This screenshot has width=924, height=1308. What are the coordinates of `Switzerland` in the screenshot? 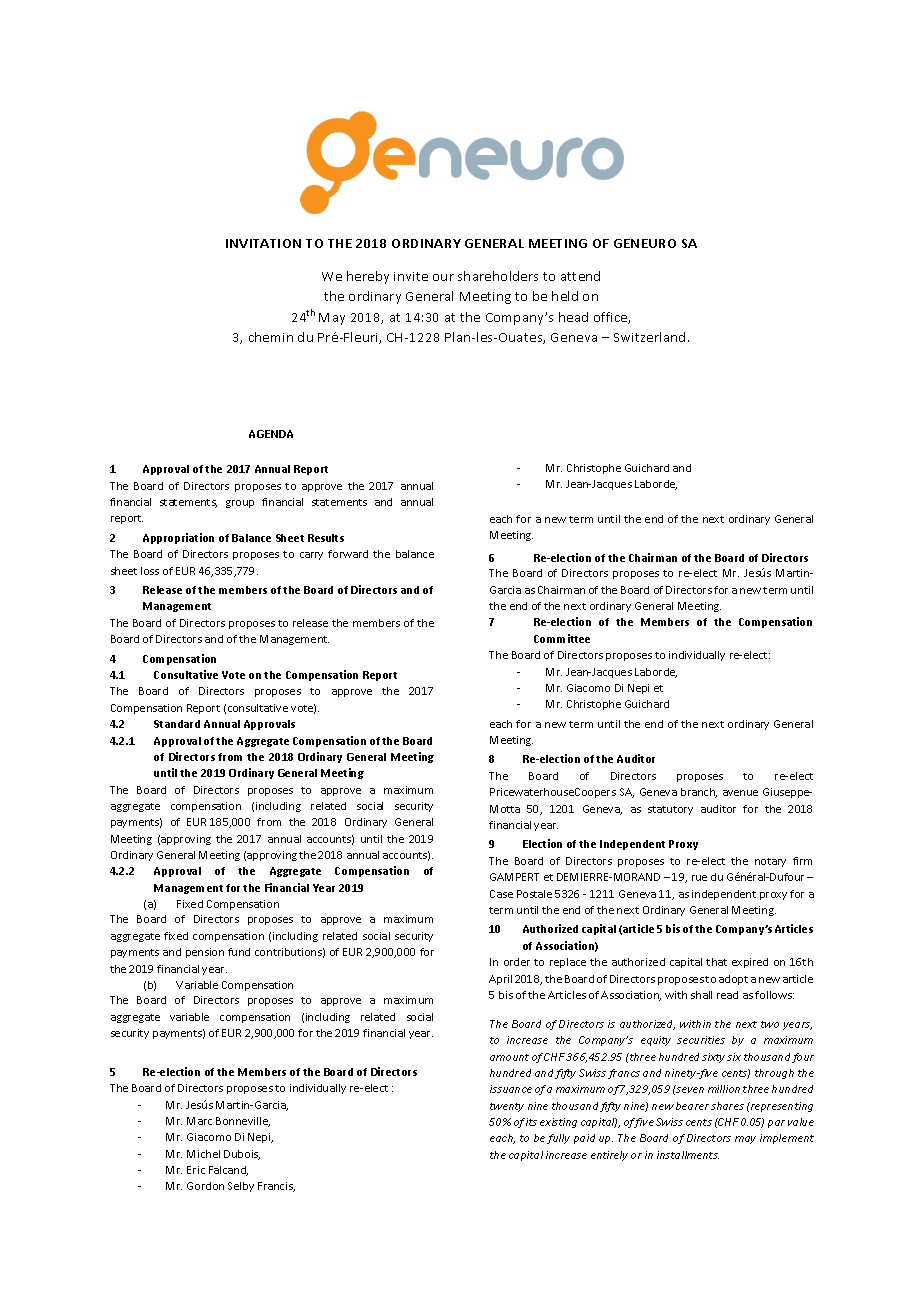 It's located at (649, 337).
